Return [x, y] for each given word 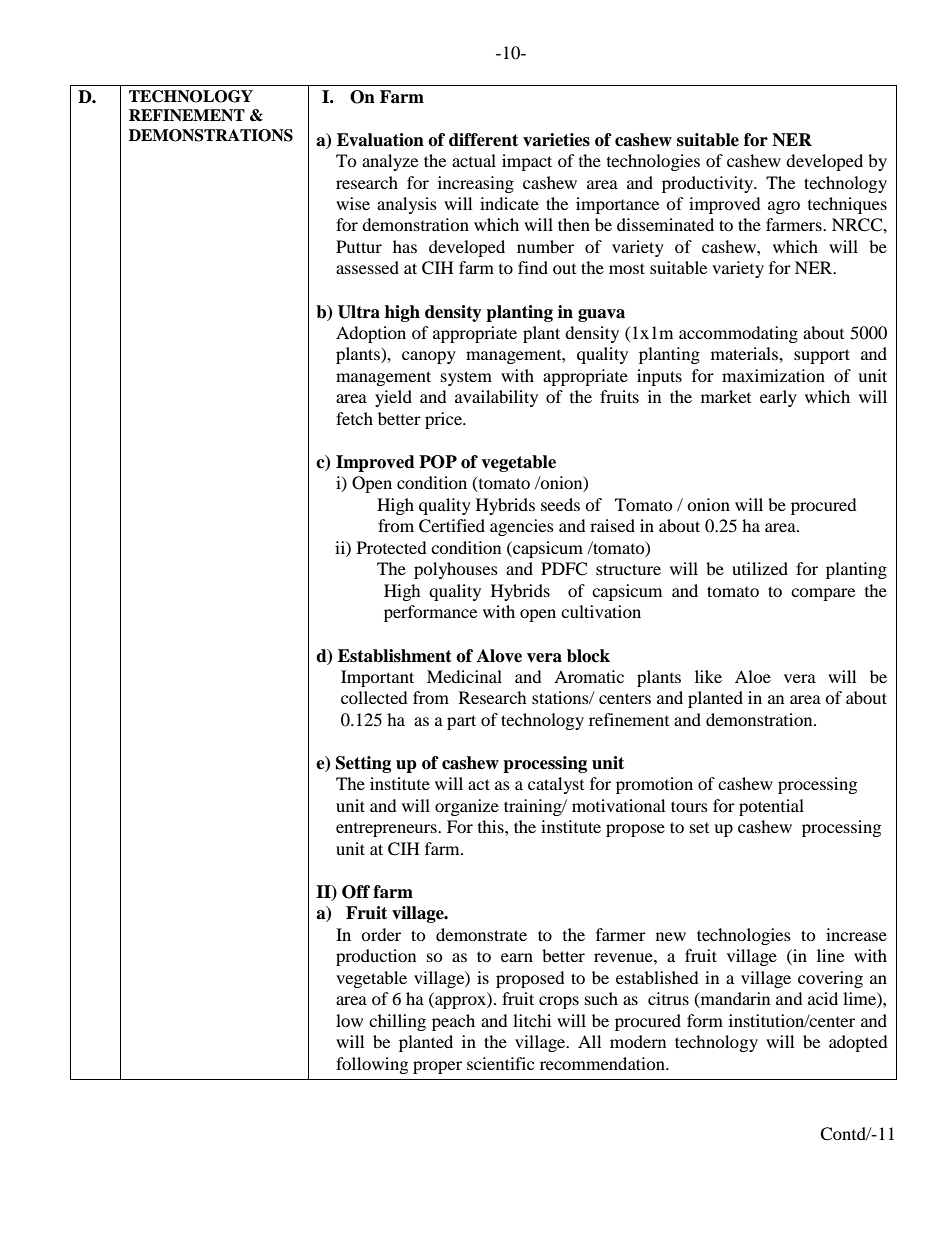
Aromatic [589, 676]
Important [377, 678]
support [822, 356]
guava [601, 315]
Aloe [753, 676]
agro [784, 207]
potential [771, 807]
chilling [397, 1022]
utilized [760, 568]
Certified [452, 526]
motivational [618, 805]
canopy [429, 357]
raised [612, 525]
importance [617, 205]
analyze [390, 162]
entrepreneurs [387, 830]
